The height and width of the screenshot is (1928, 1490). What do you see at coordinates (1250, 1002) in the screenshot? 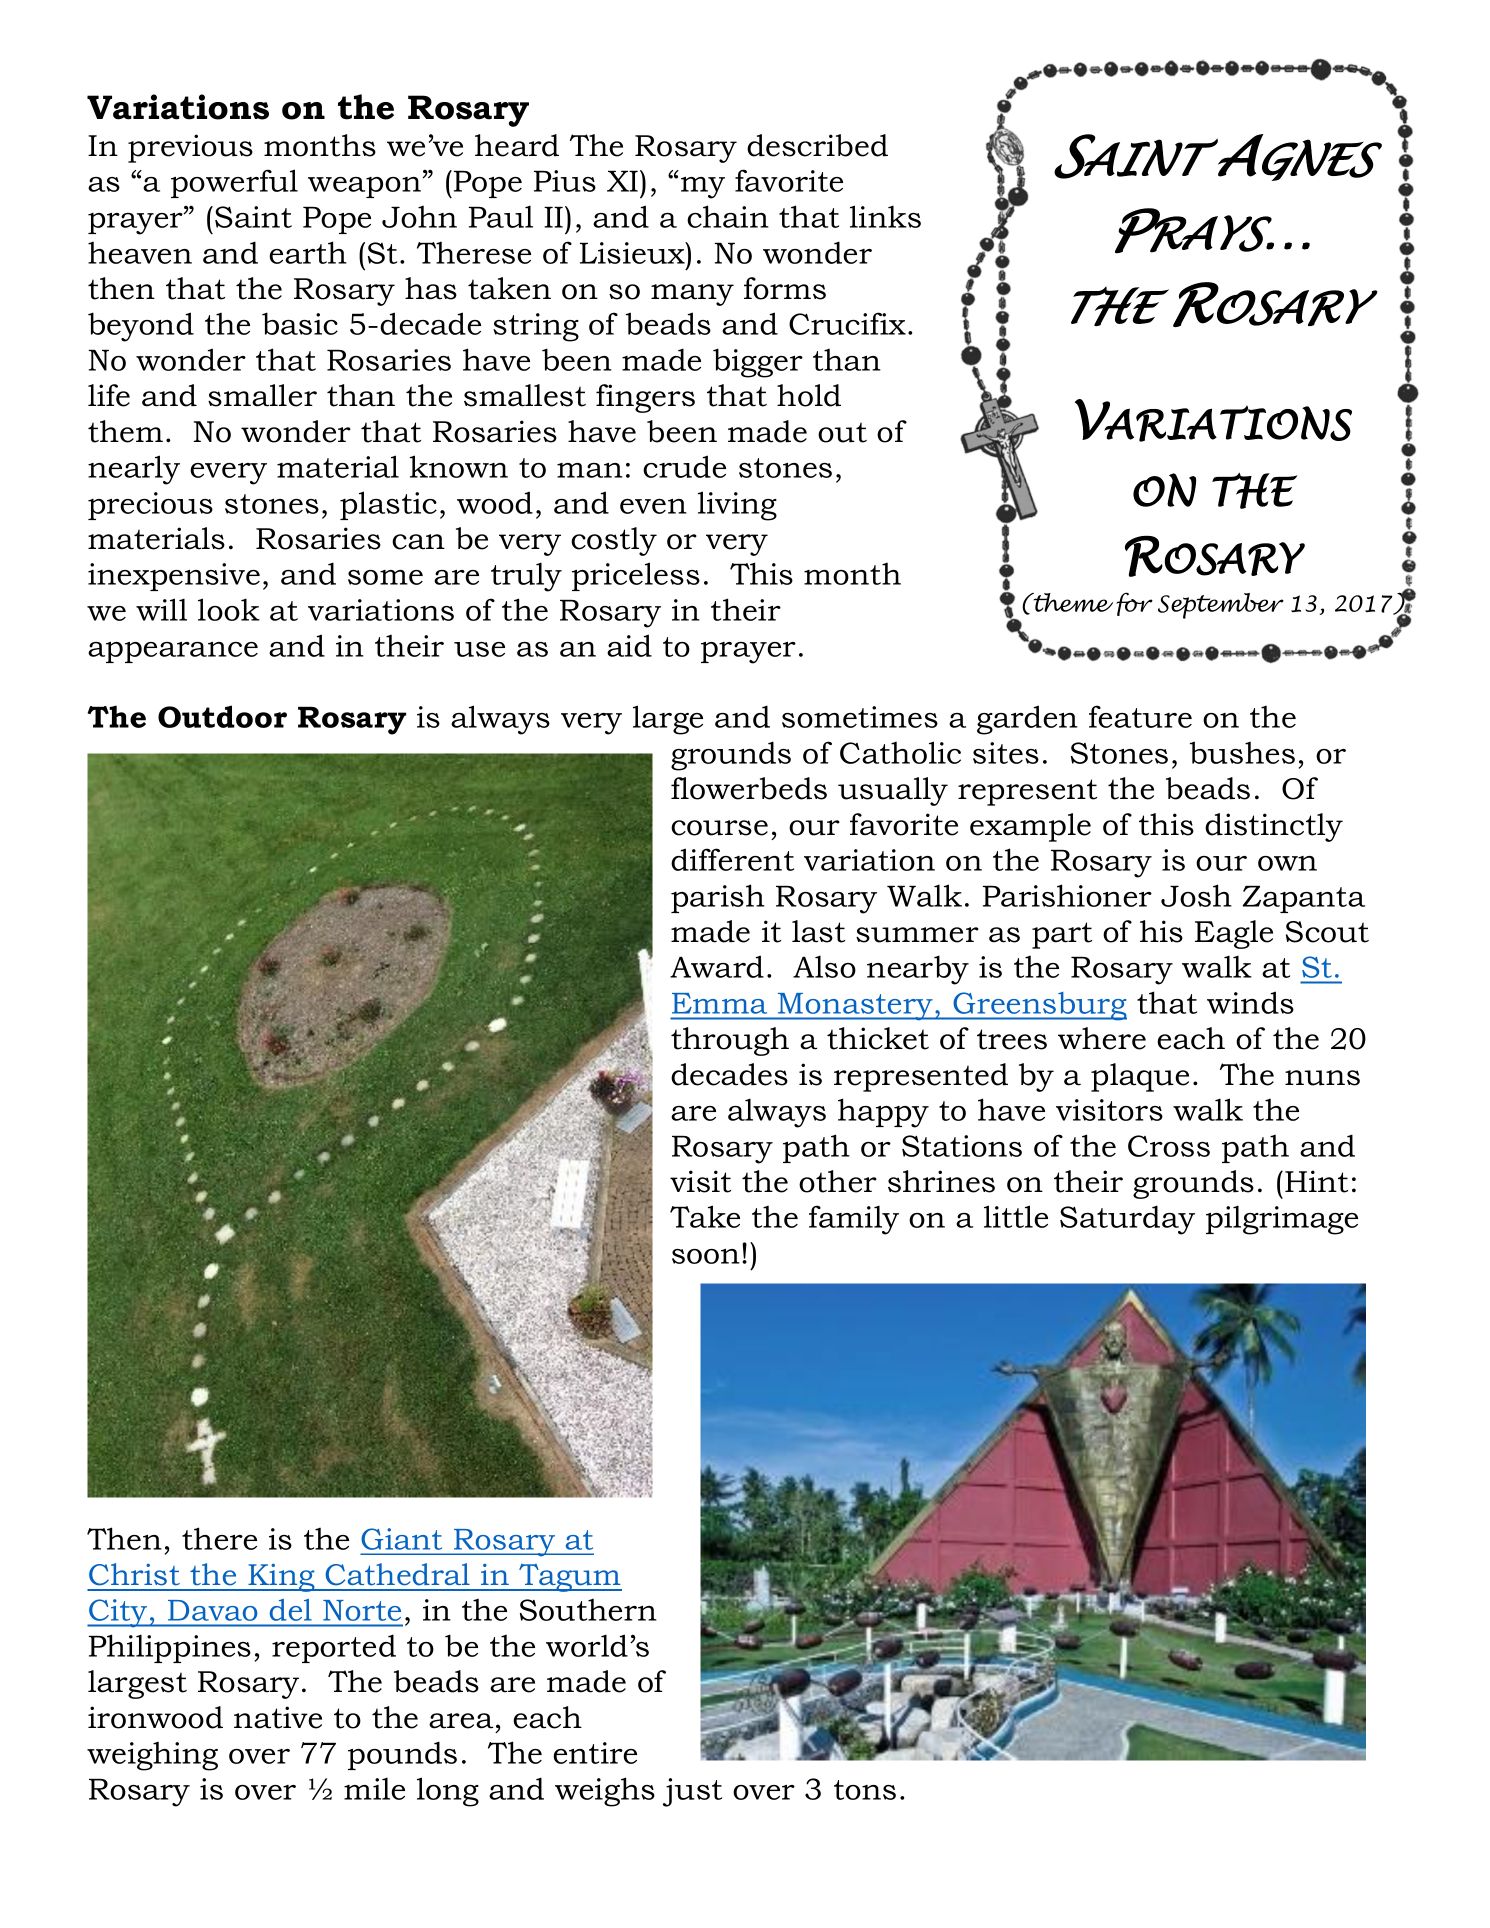
I see `winds` at bounding box center [1250, 1002].
